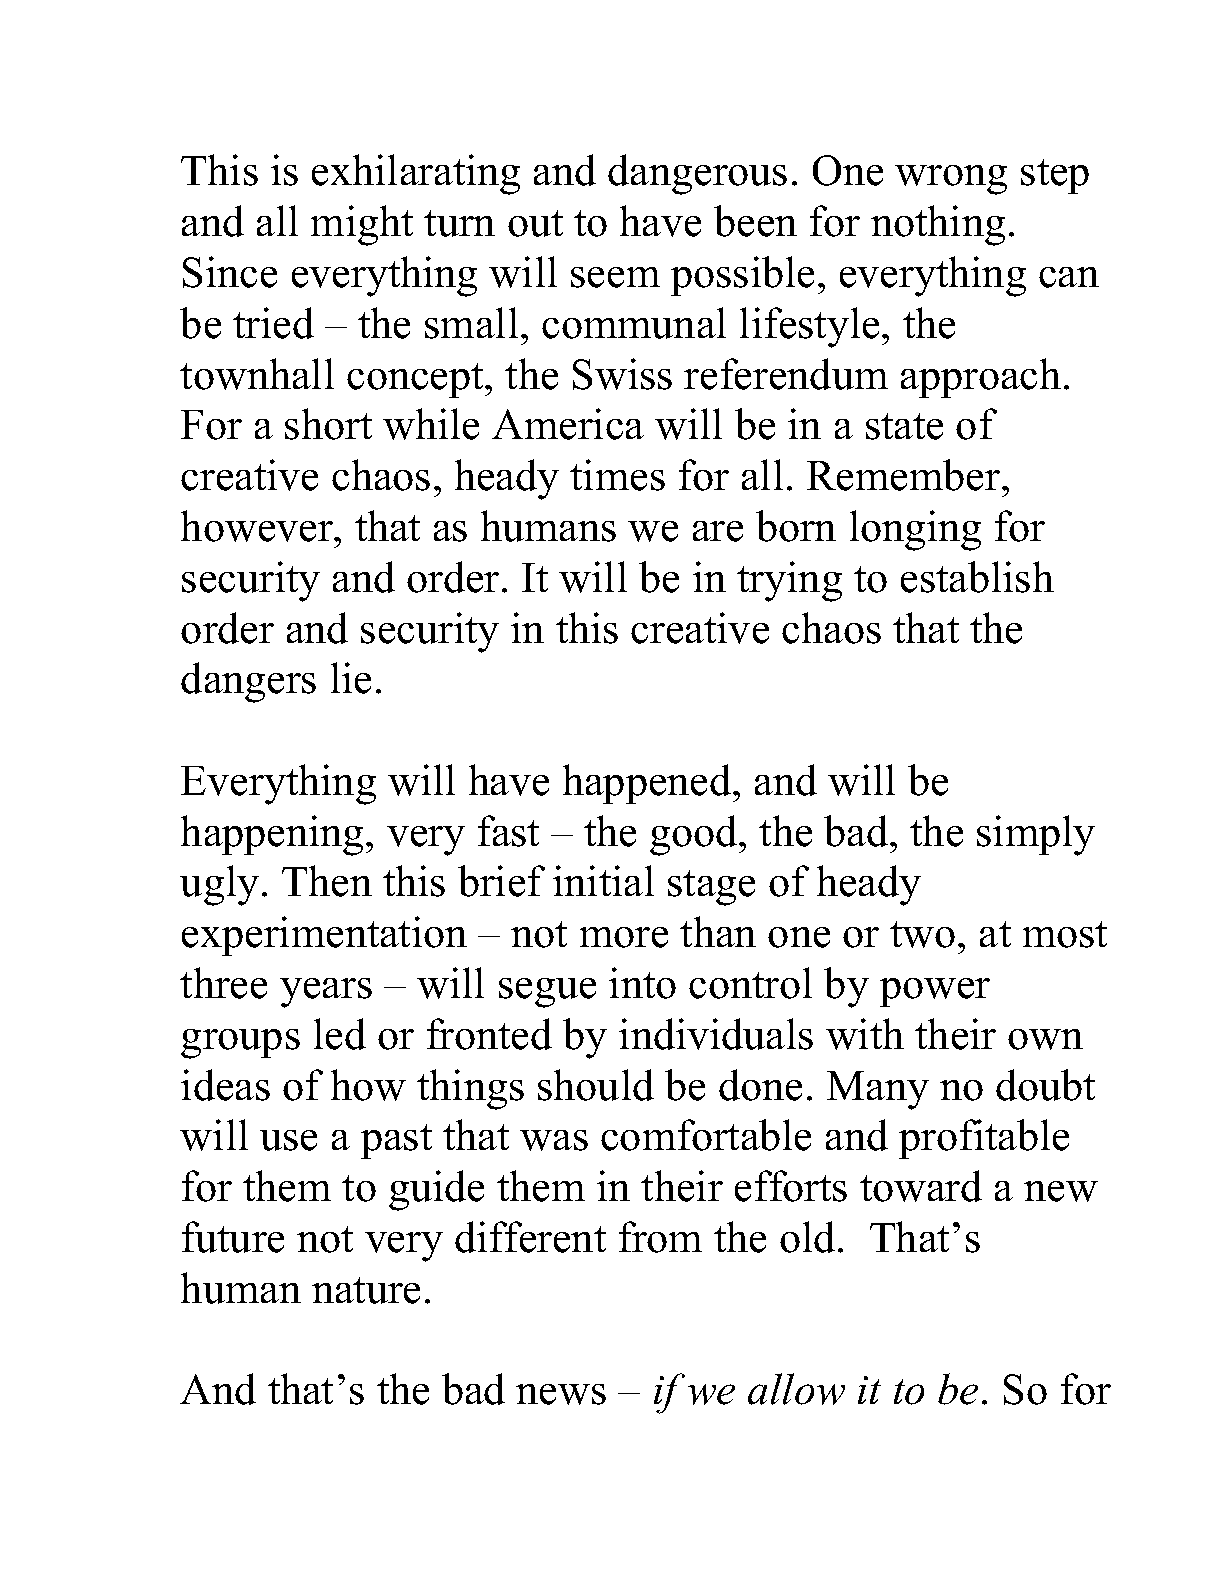 This document has width=1229, height=1590. I want to click on might, so click(362, 225).
